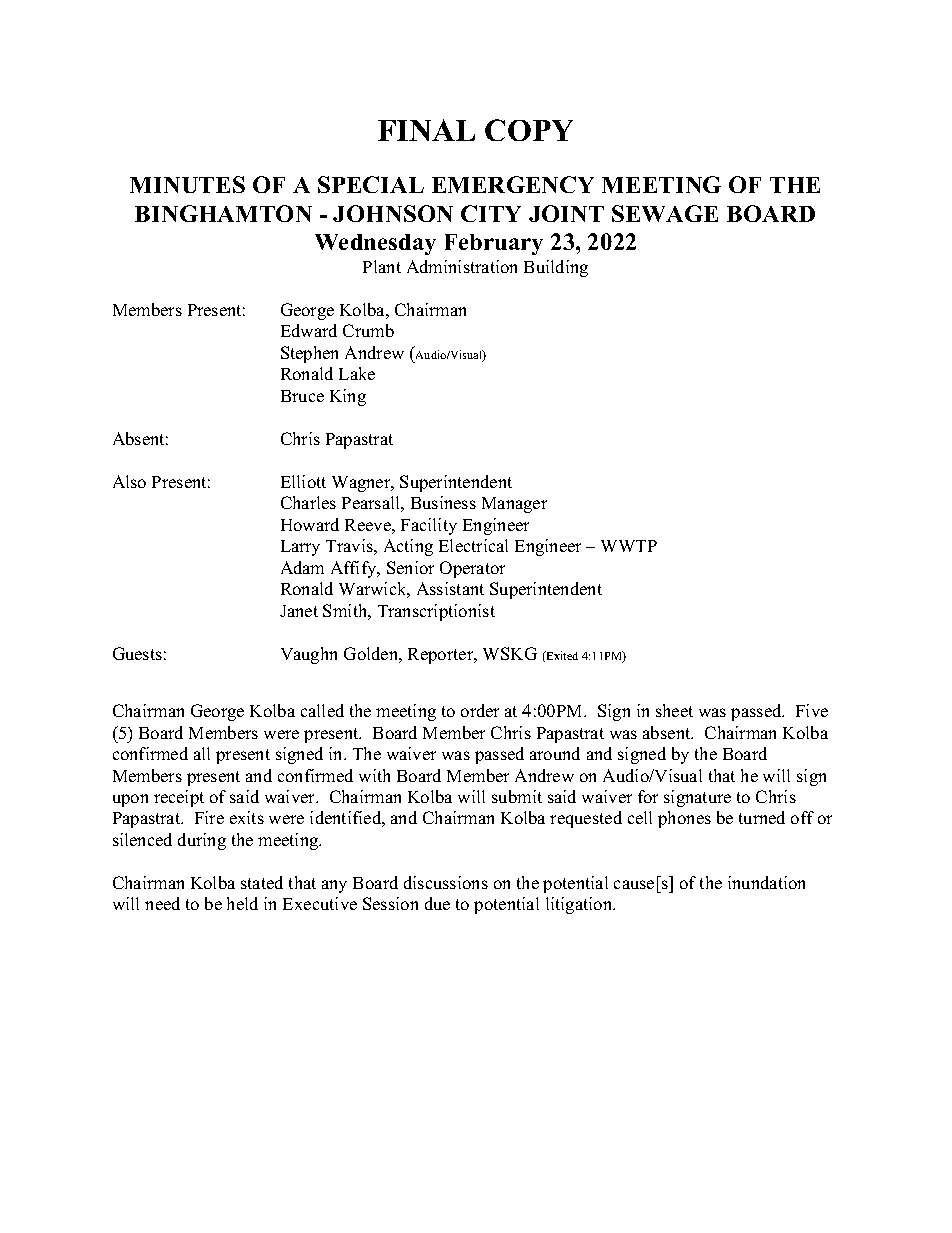 This image has width=952, height=1233. Describe the element at coordinates (446, 882) in the image. I see `discussions` at that location.
